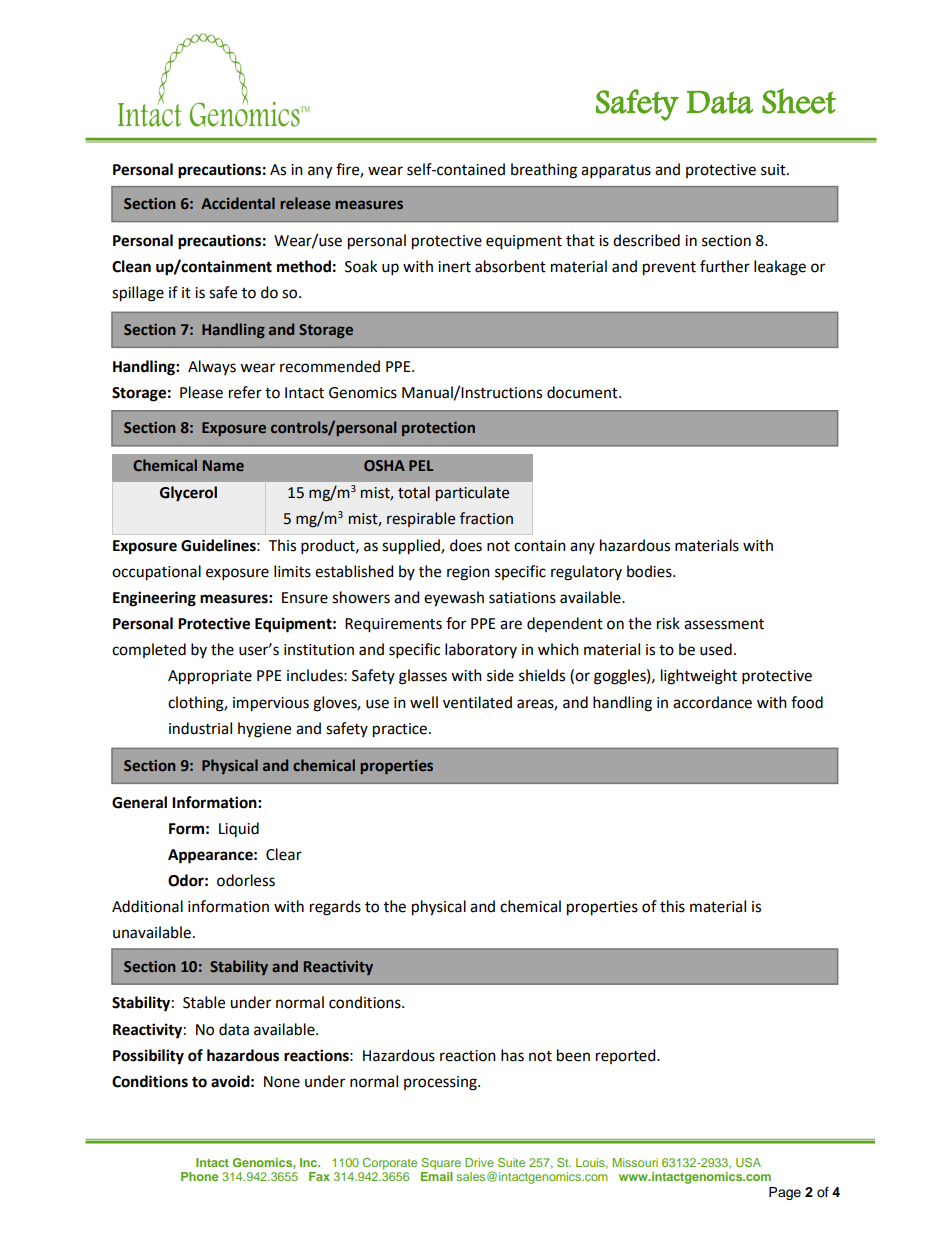  What do you see at coordinates (583, 392) in the page?
I see `document` at bounding box center [583, 392].
